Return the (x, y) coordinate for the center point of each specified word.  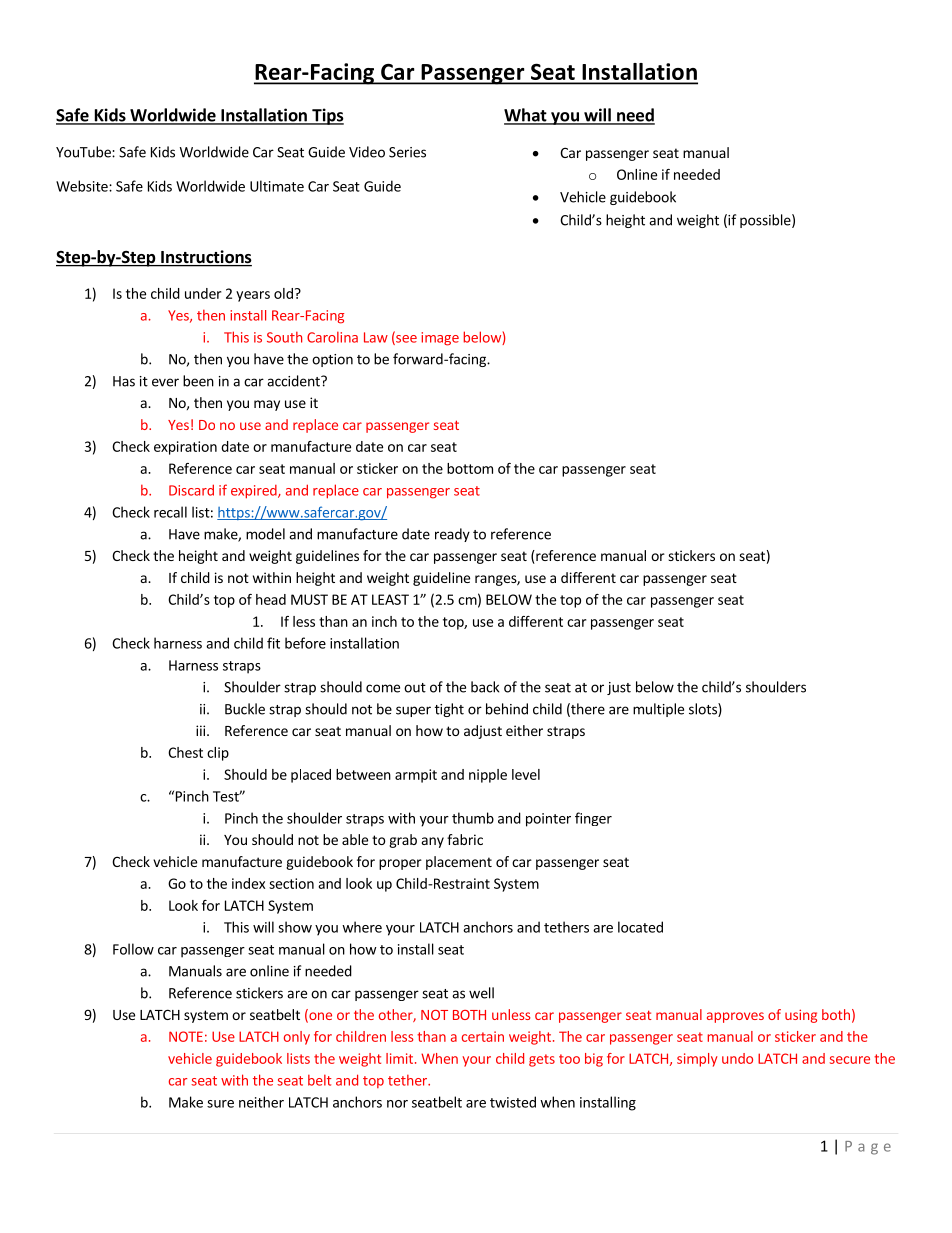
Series (407, 152)
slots (704, 710)
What (526, 116)
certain (483, 1036)
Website (83, 186)
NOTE (186, 1036)
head (271, 599)
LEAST (390, 599)
